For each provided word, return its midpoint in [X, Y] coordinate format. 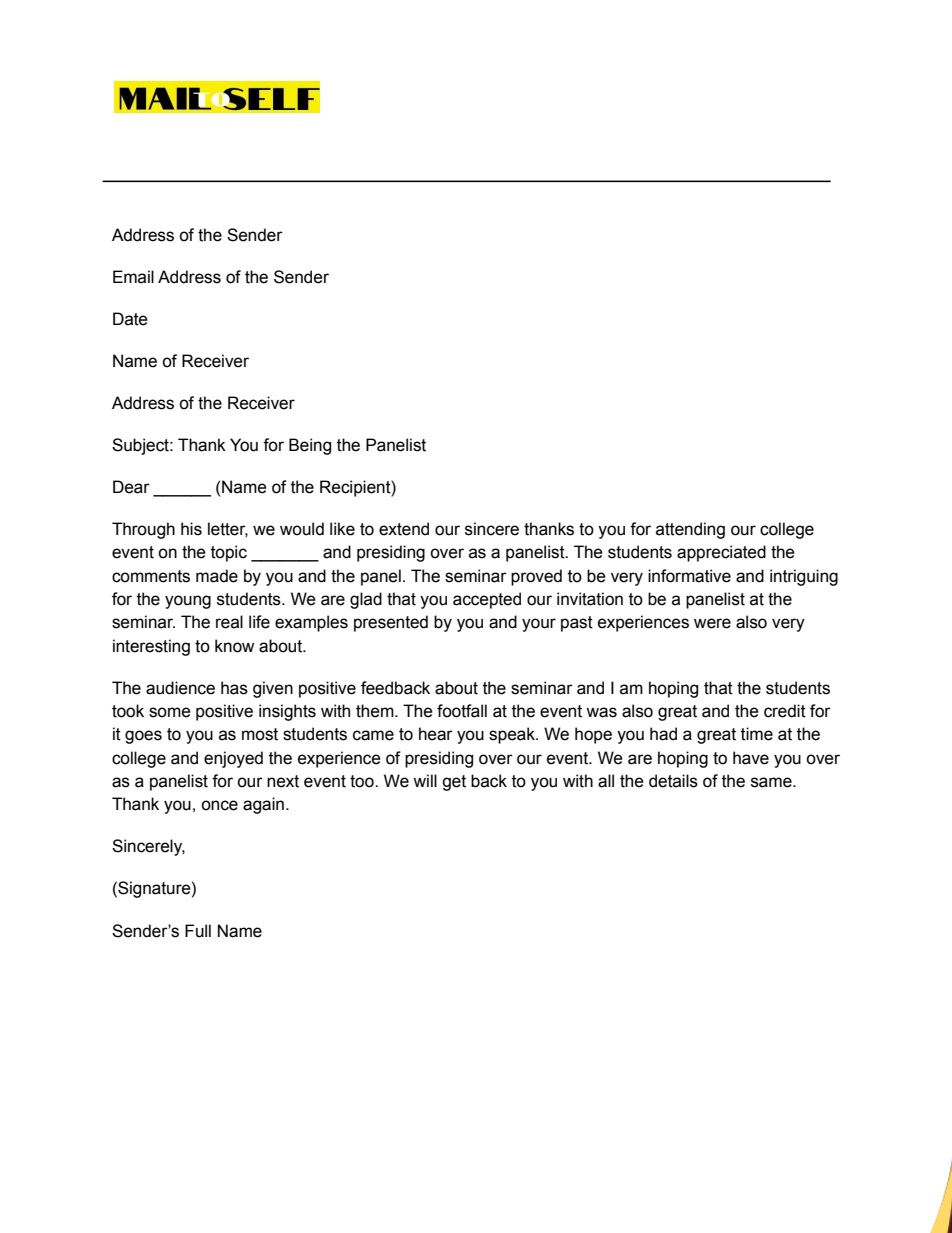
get [454, 783]
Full [198, 931]
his [191, 529]
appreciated [721, 553]
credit [785, 711]
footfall [462, 711]
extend [404, 529]
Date [130, 319]
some [170, 712]
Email [133, 277]
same [772, 782]
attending [690, 530]
